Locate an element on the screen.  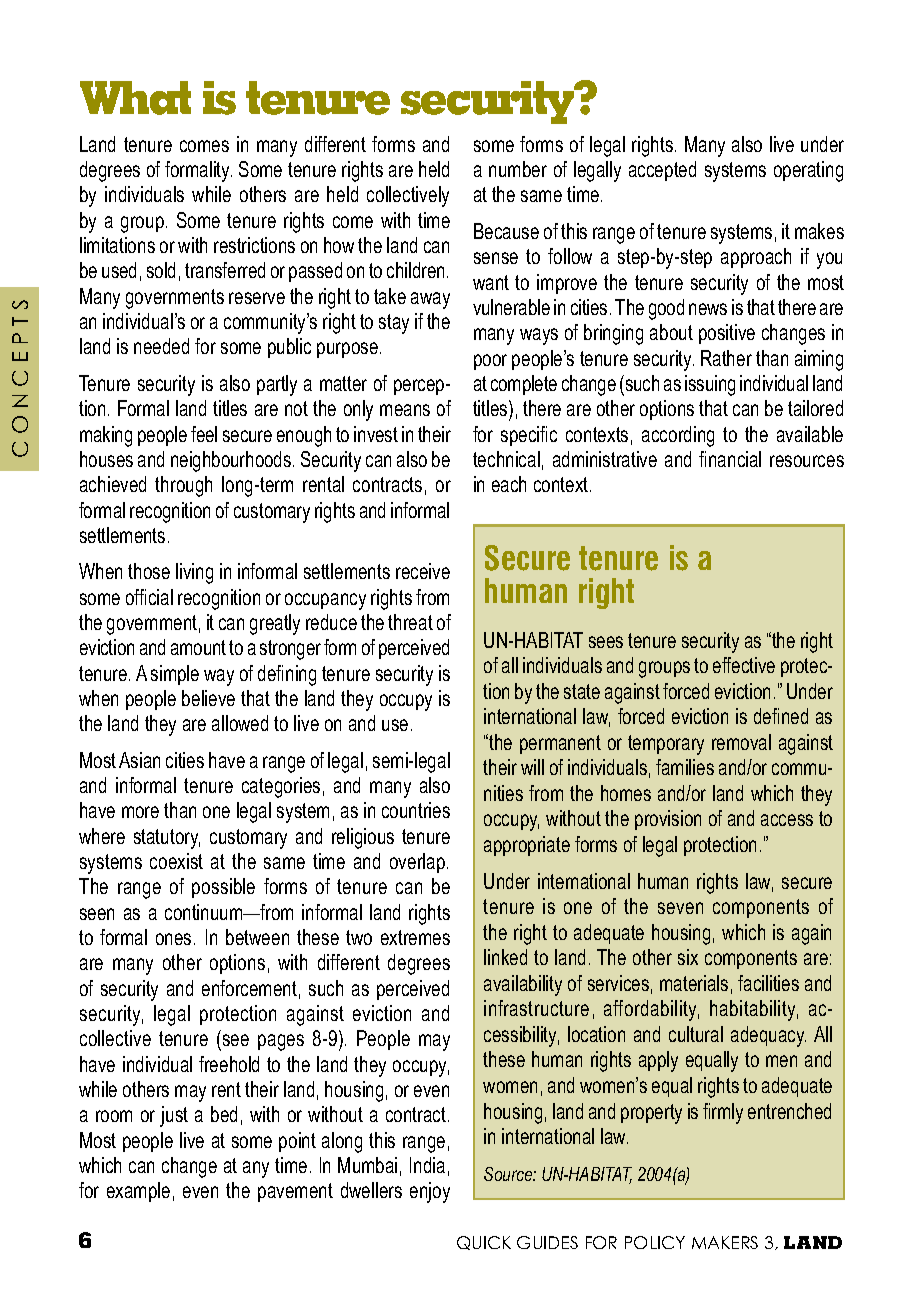
simple is located at coordinates (175, 675).
